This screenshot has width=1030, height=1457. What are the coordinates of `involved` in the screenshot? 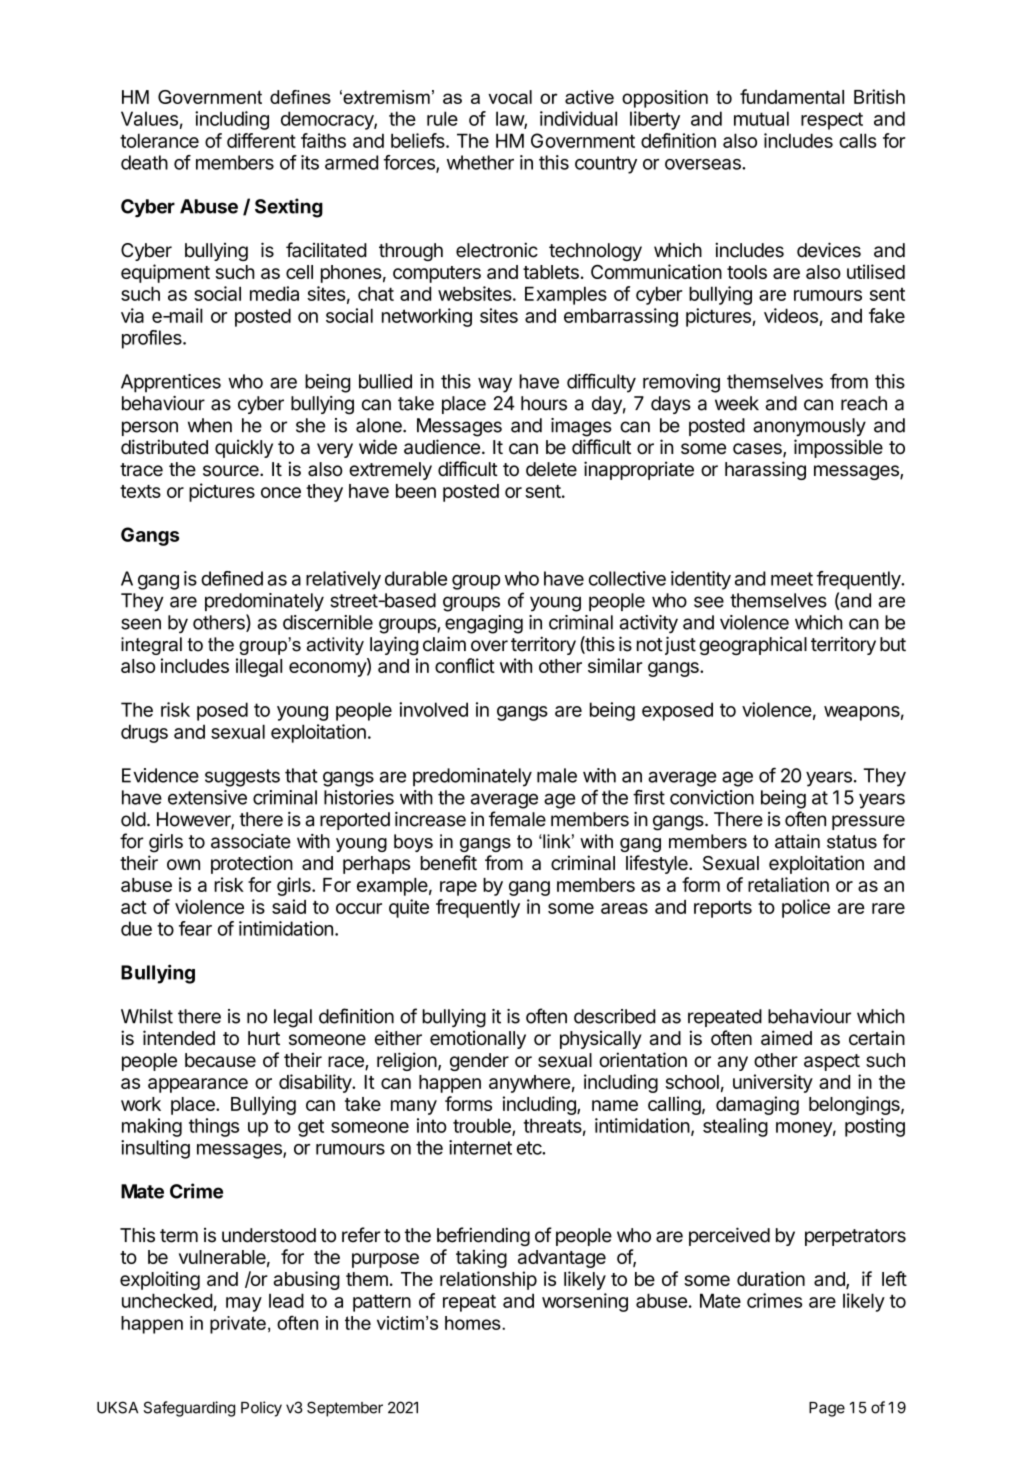 It's located at (433, 709).
